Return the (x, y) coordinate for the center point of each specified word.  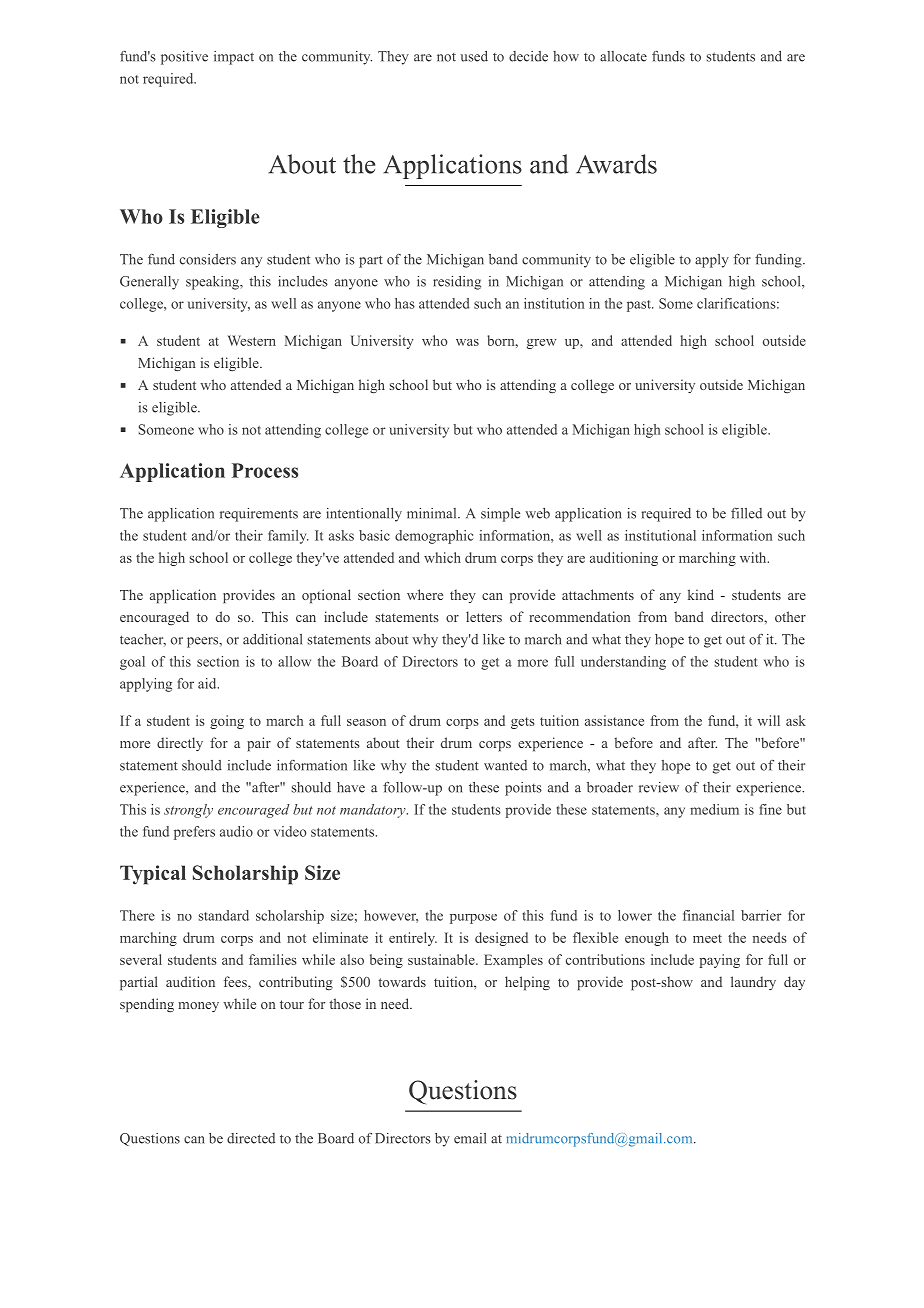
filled (746, 513)
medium (714, 809)
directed (251, 1138)
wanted (505, 765)
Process (265, 470)
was (467, 342)
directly (180, 744)
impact (234, 58)
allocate (623, 56)
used (474, 56)
